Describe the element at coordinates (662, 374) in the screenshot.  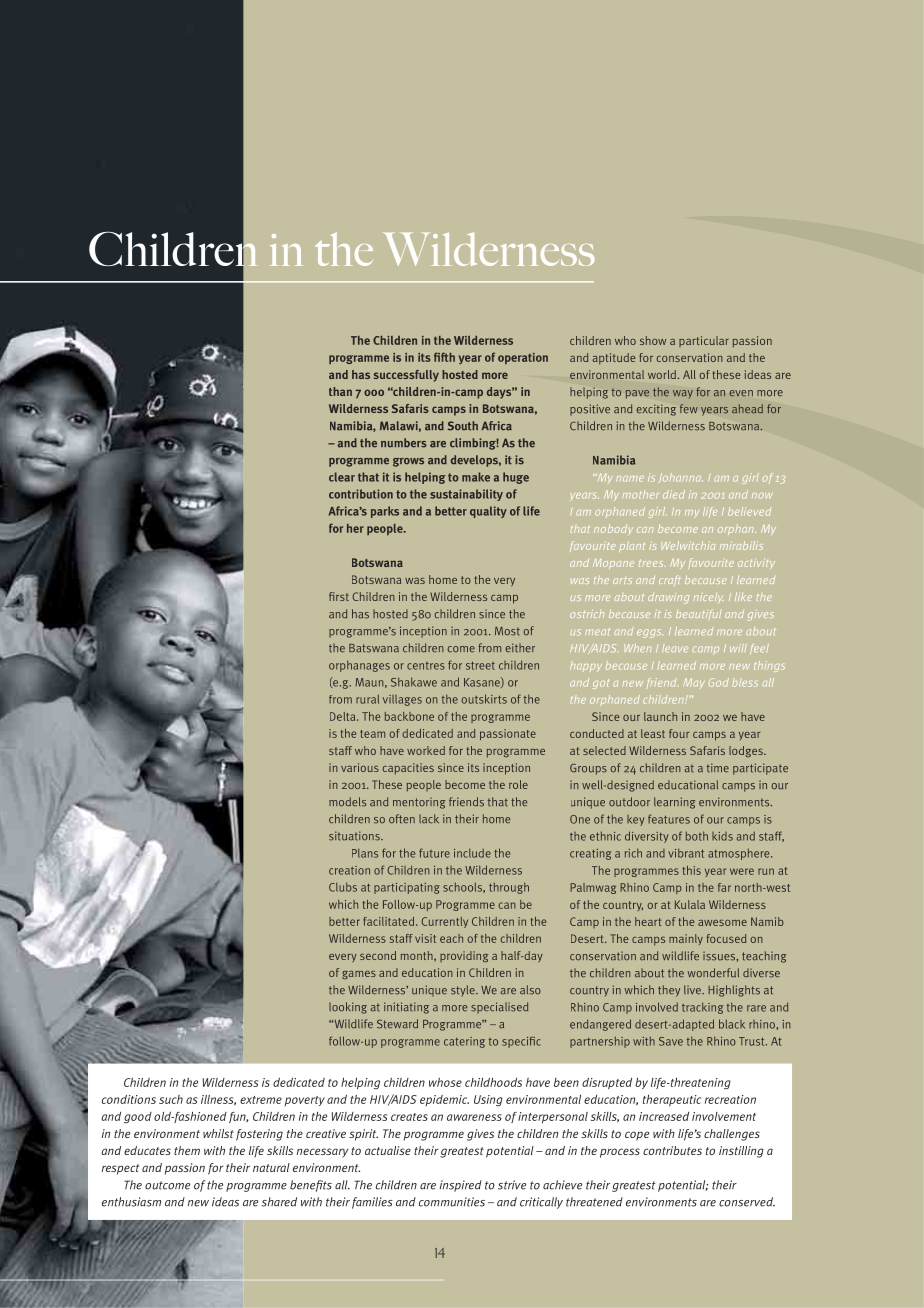
I see `world` at that location.
